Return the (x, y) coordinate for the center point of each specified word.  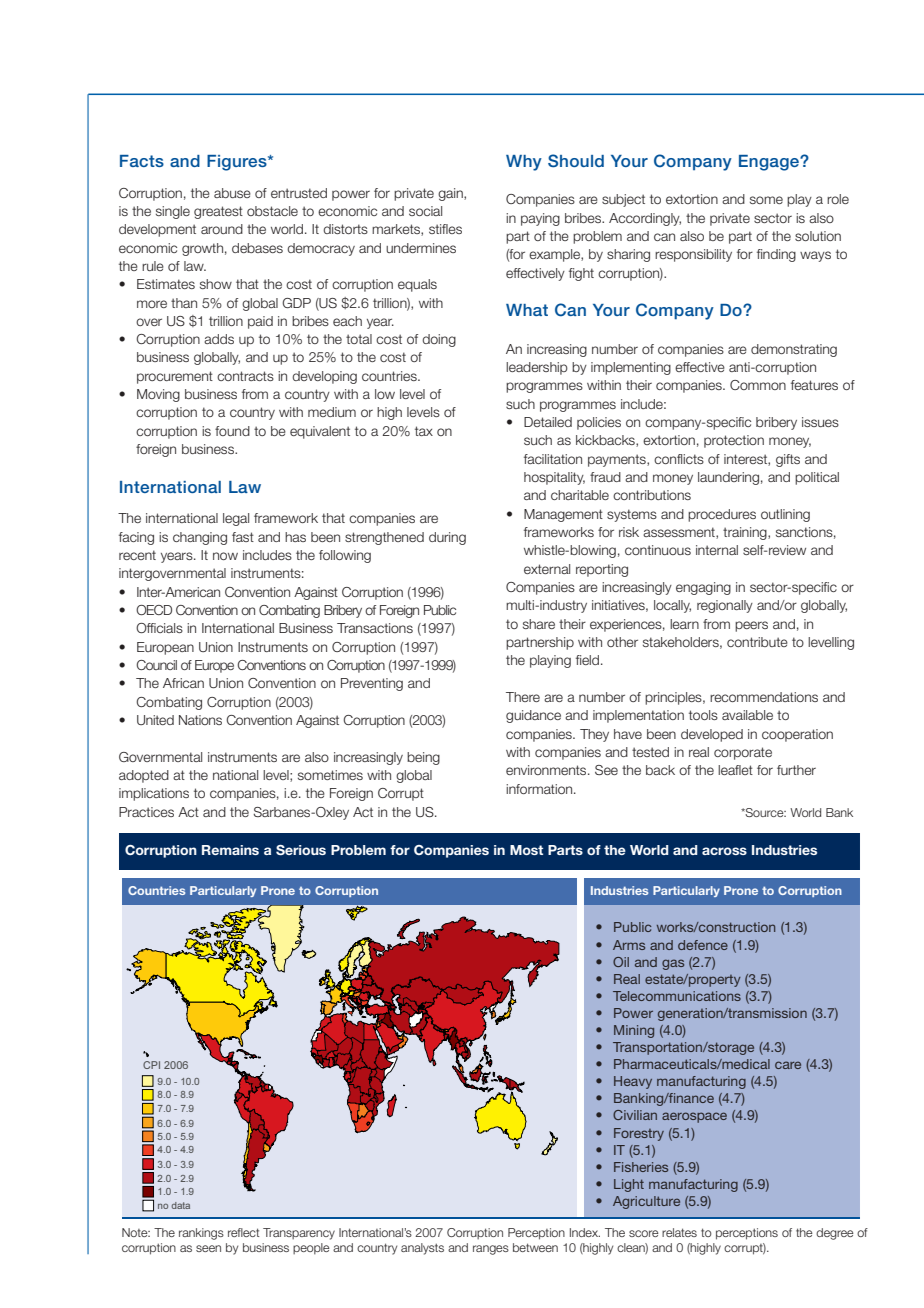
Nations (200, 720)
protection (734, 441)
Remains (230, 850)
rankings (201, 1234)
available (747, 715)
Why (524, 163)
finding (776, 255)
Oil (621, 962)
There (523, 697)
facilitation (553, 459)
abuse (232, 193)
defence (703, 945)
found (232, 431)
